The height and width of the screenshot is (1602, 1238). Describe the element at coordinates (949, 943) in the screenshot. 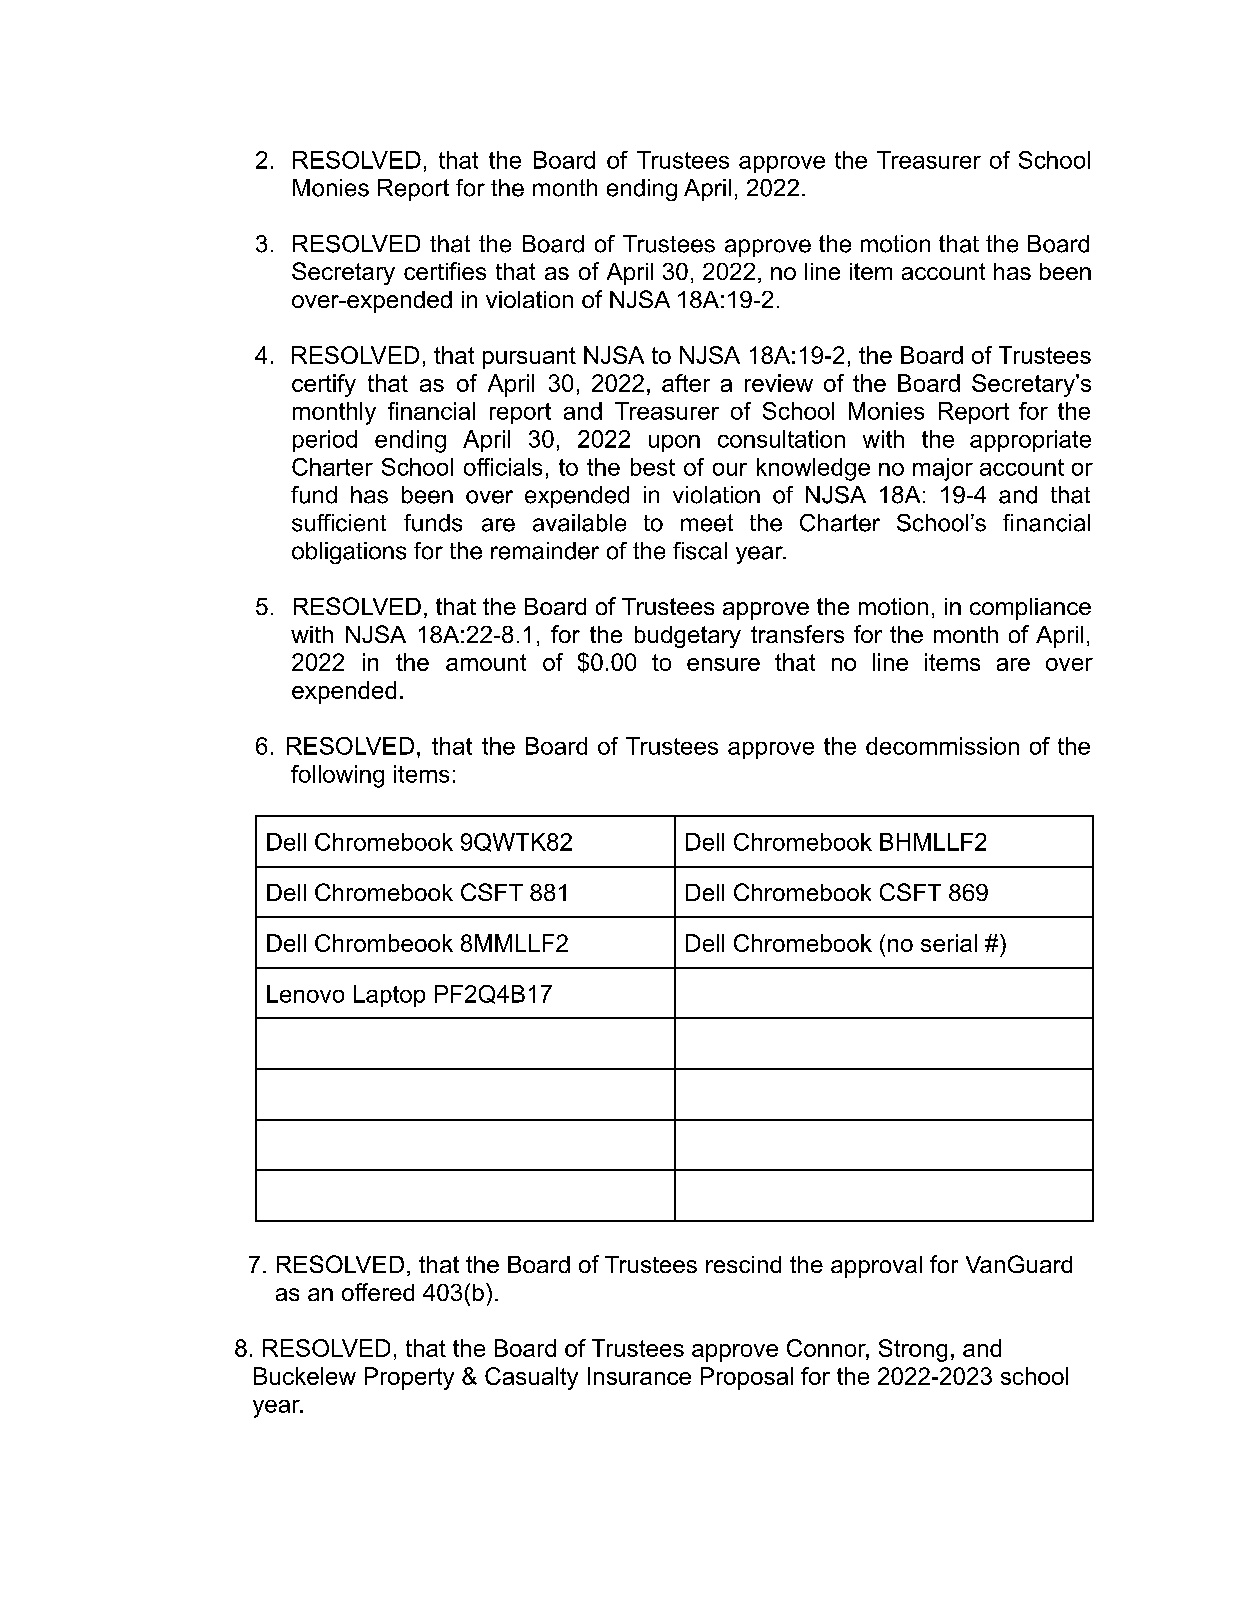

I see `serial` at that location.
